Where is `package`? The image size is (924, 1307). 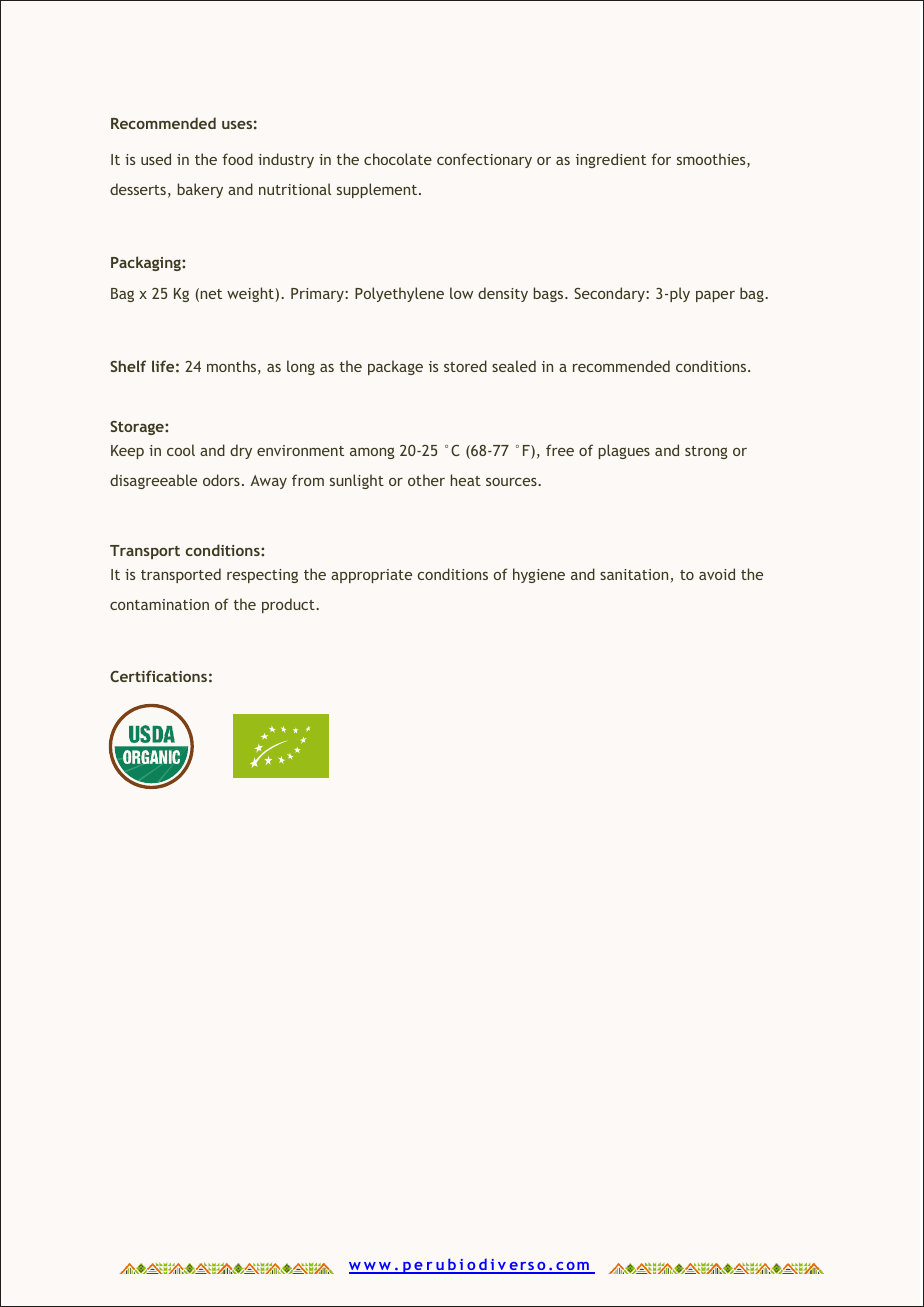
package is located at coordinates (395, 367).
